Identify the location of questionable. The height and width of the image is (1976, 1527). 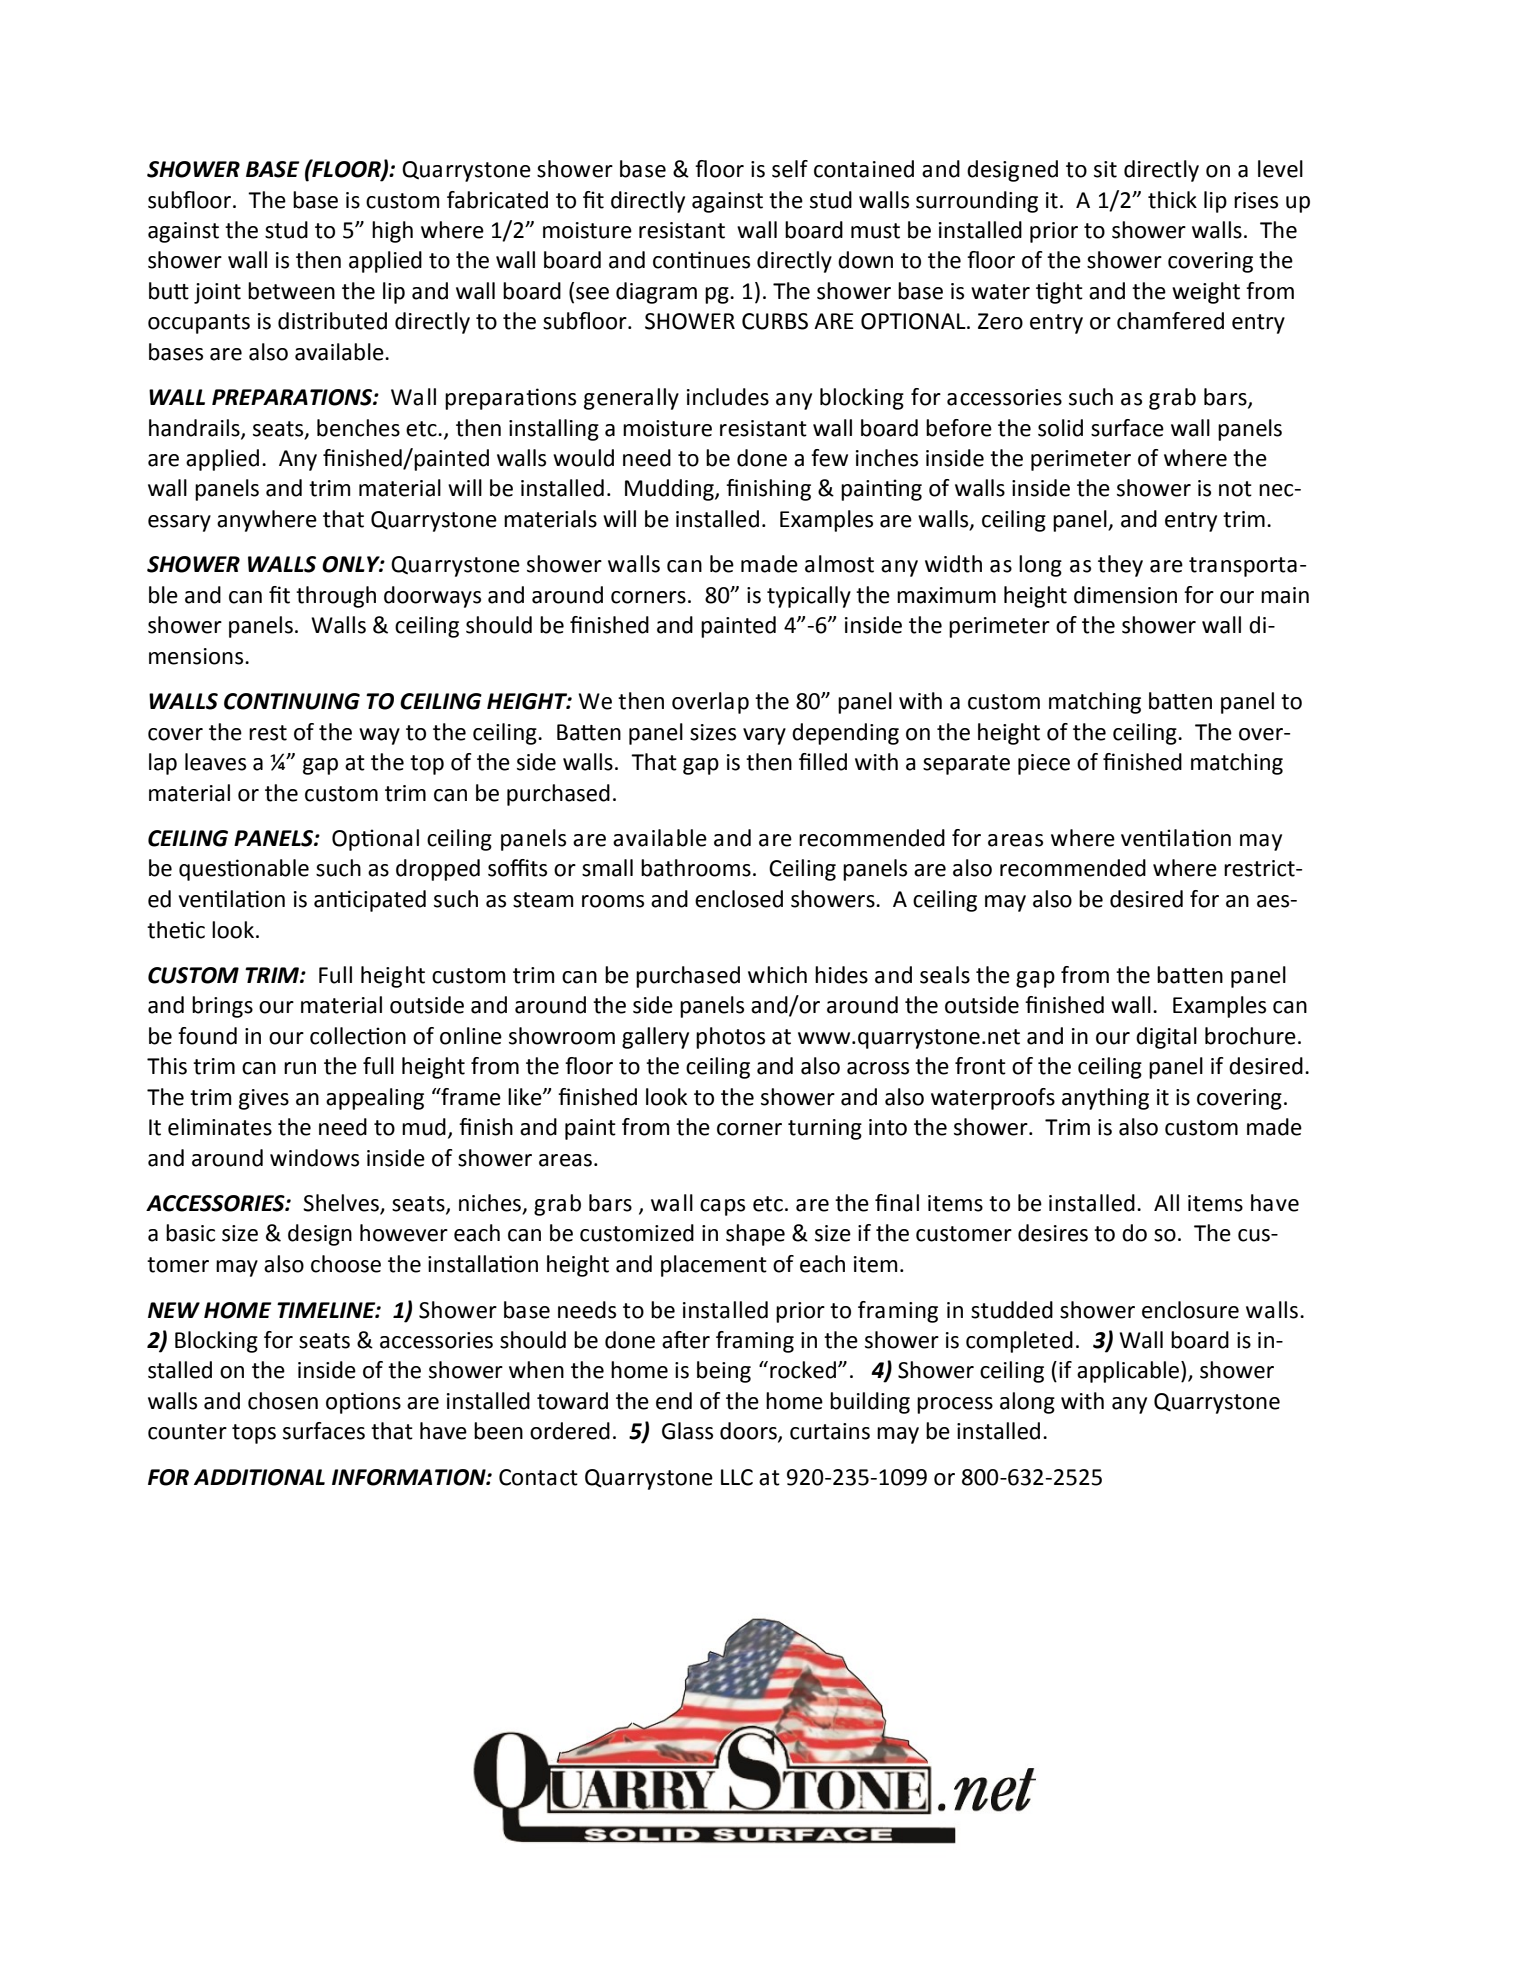
(244, 870).
